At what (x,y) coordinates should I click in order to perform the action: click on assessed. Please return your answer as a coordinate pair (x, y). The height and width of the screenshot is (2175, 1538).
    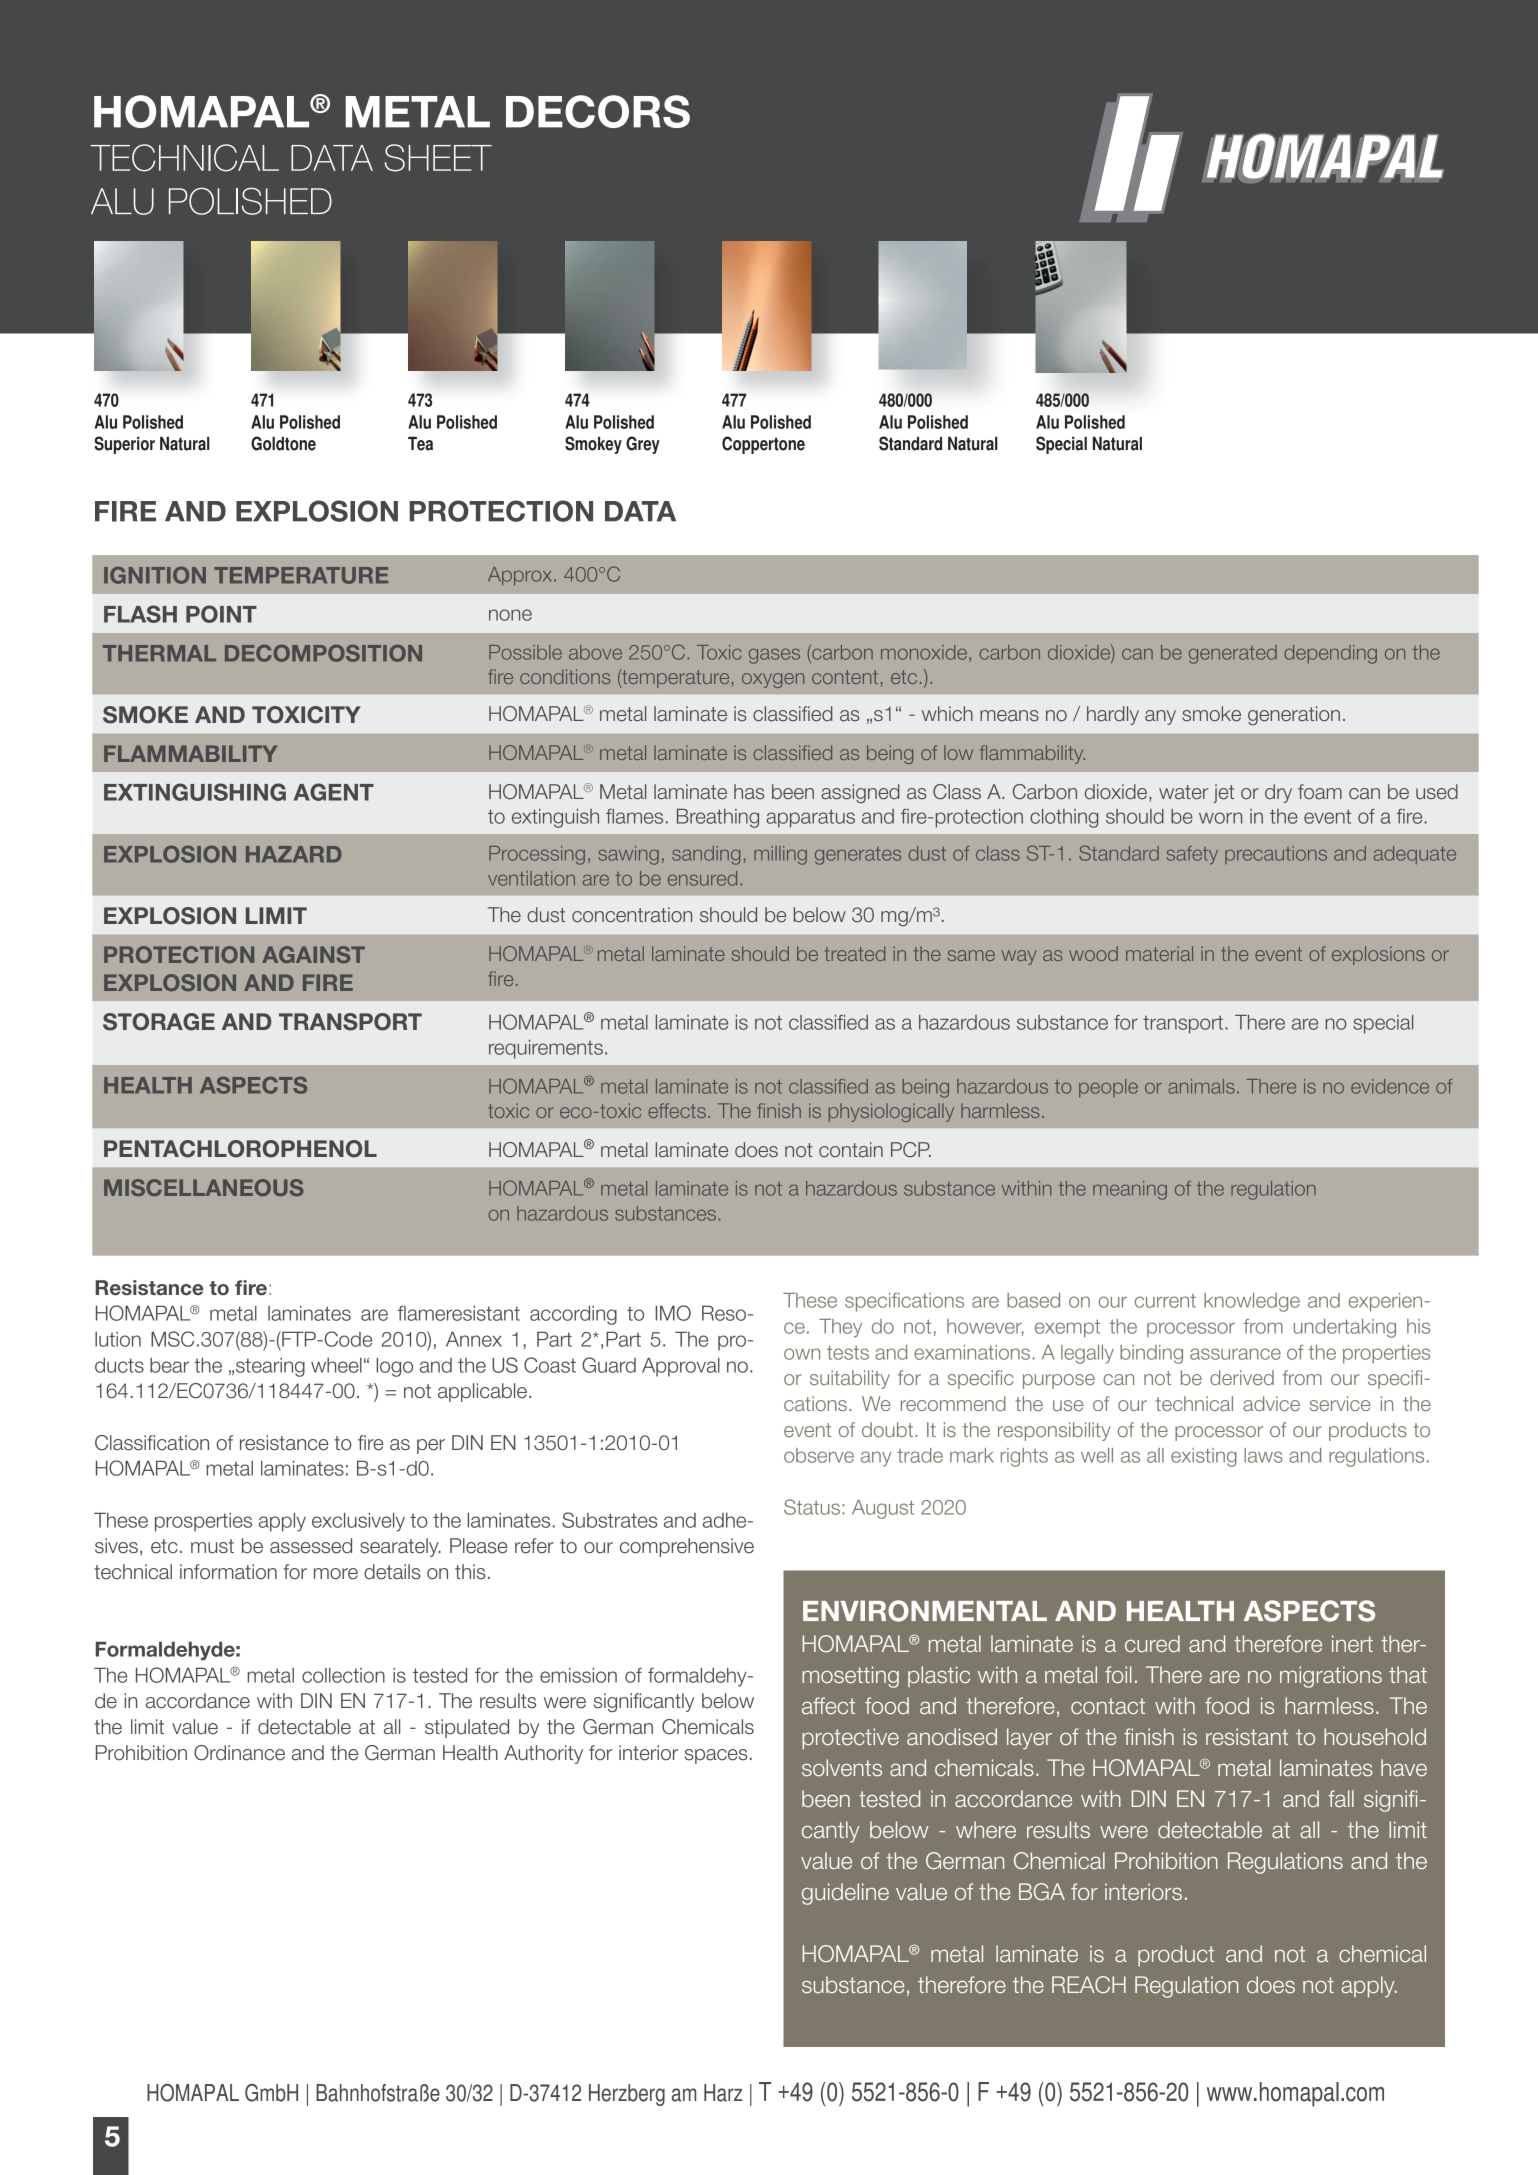
    Looking at the image, I should click on (311, 1546).
